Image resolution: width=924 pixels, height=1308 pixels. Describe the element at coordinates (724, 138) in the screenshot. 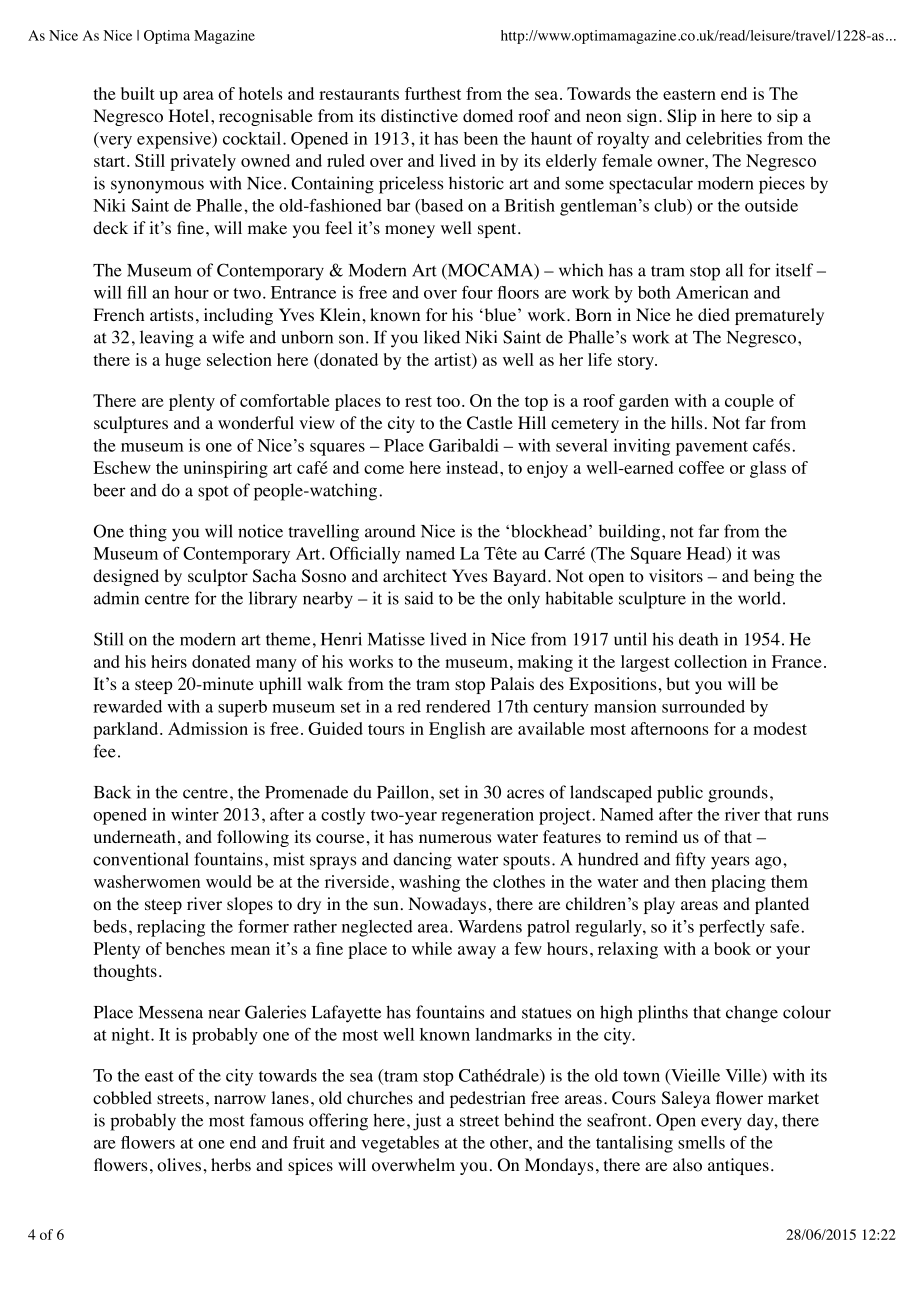

I see `celebrities` at that location.
